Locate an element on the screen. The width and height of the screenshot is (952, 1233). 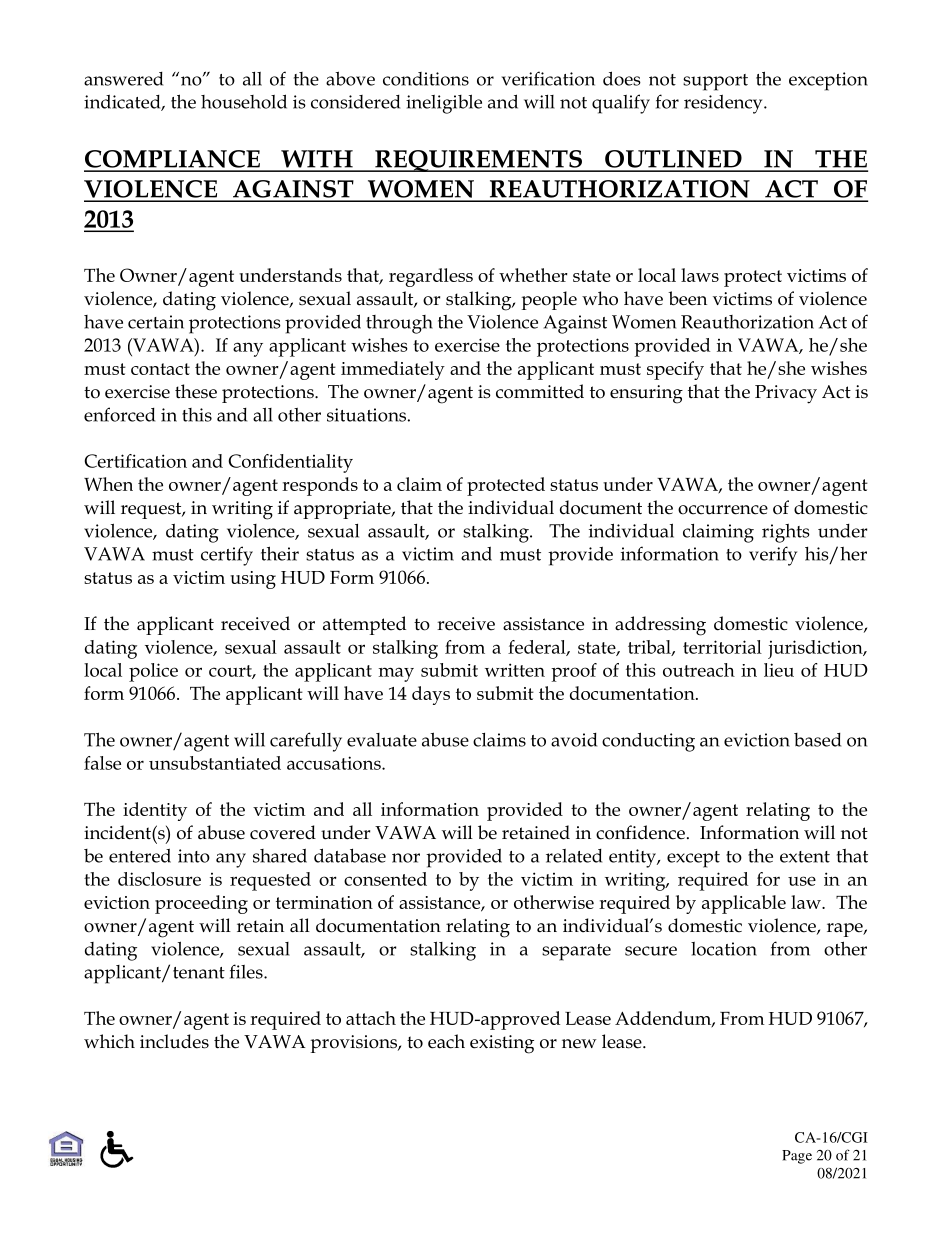
includes is located at coordinates (174, 1041).
